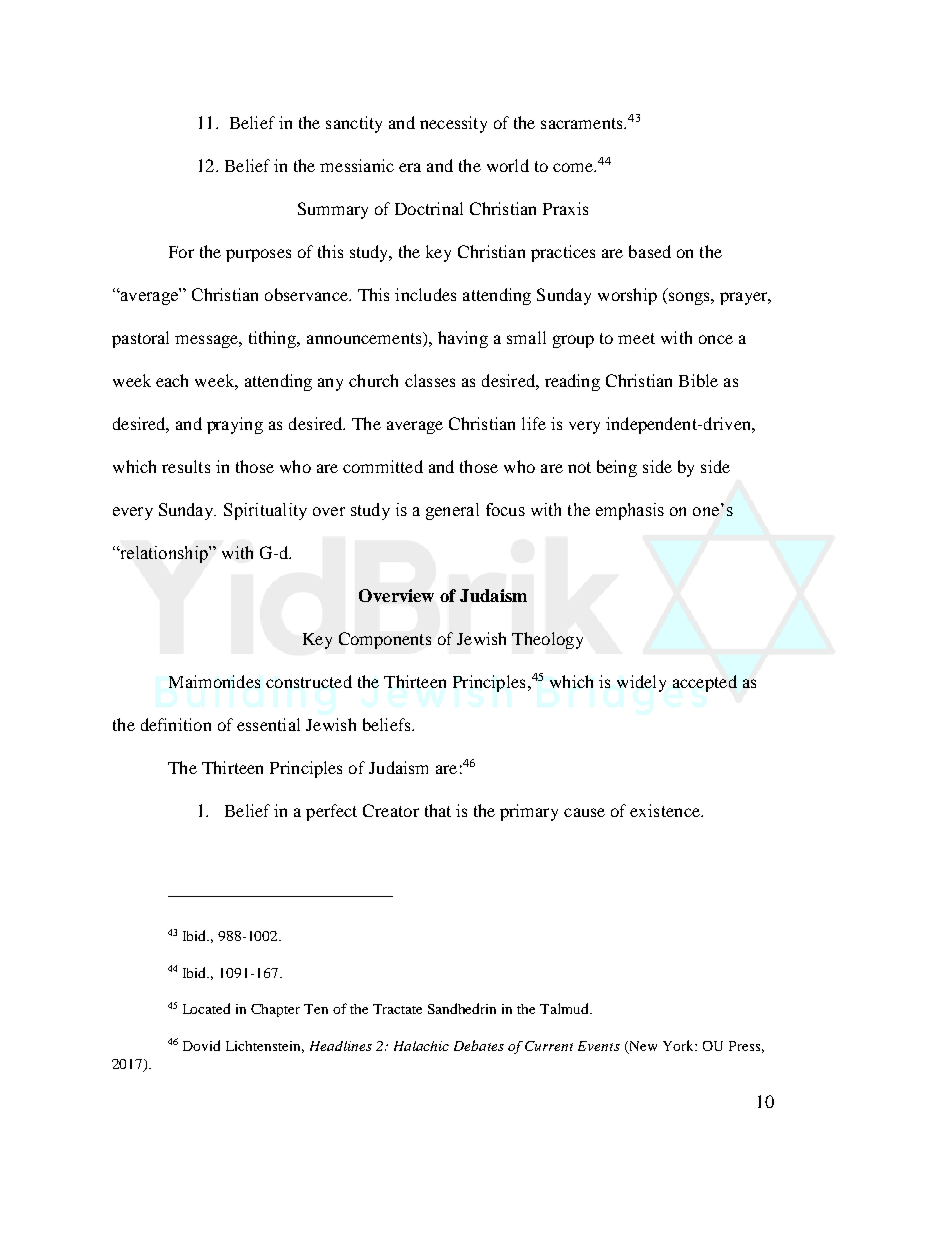 The width and height of the screenshot is (952, 1233). What do you see at coordinates (397, 1009) in the screenshot?
I see `Tractate` at bounding box center [397, 1009].
